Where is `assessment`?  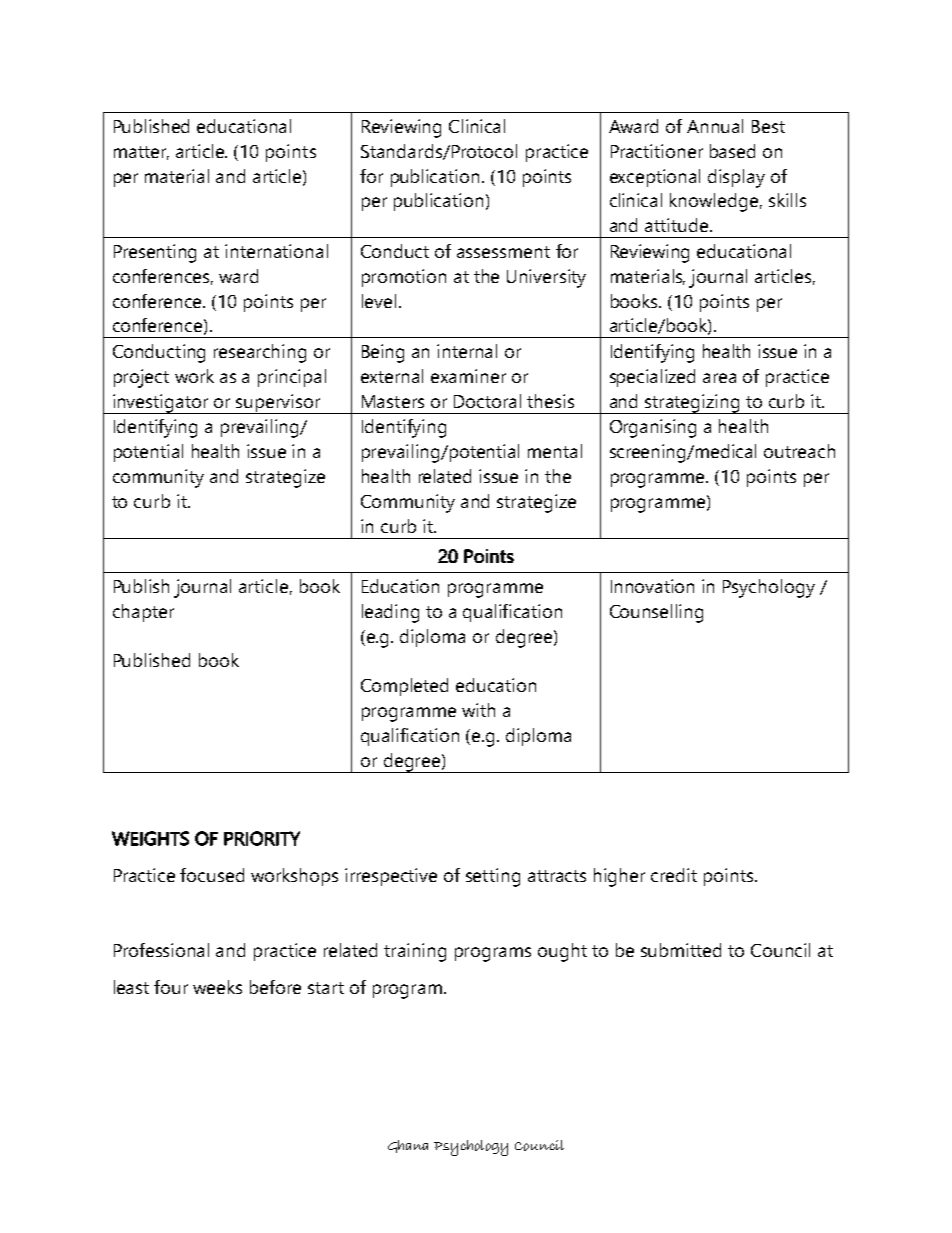
assessment is located at coordinates (503, 252).
